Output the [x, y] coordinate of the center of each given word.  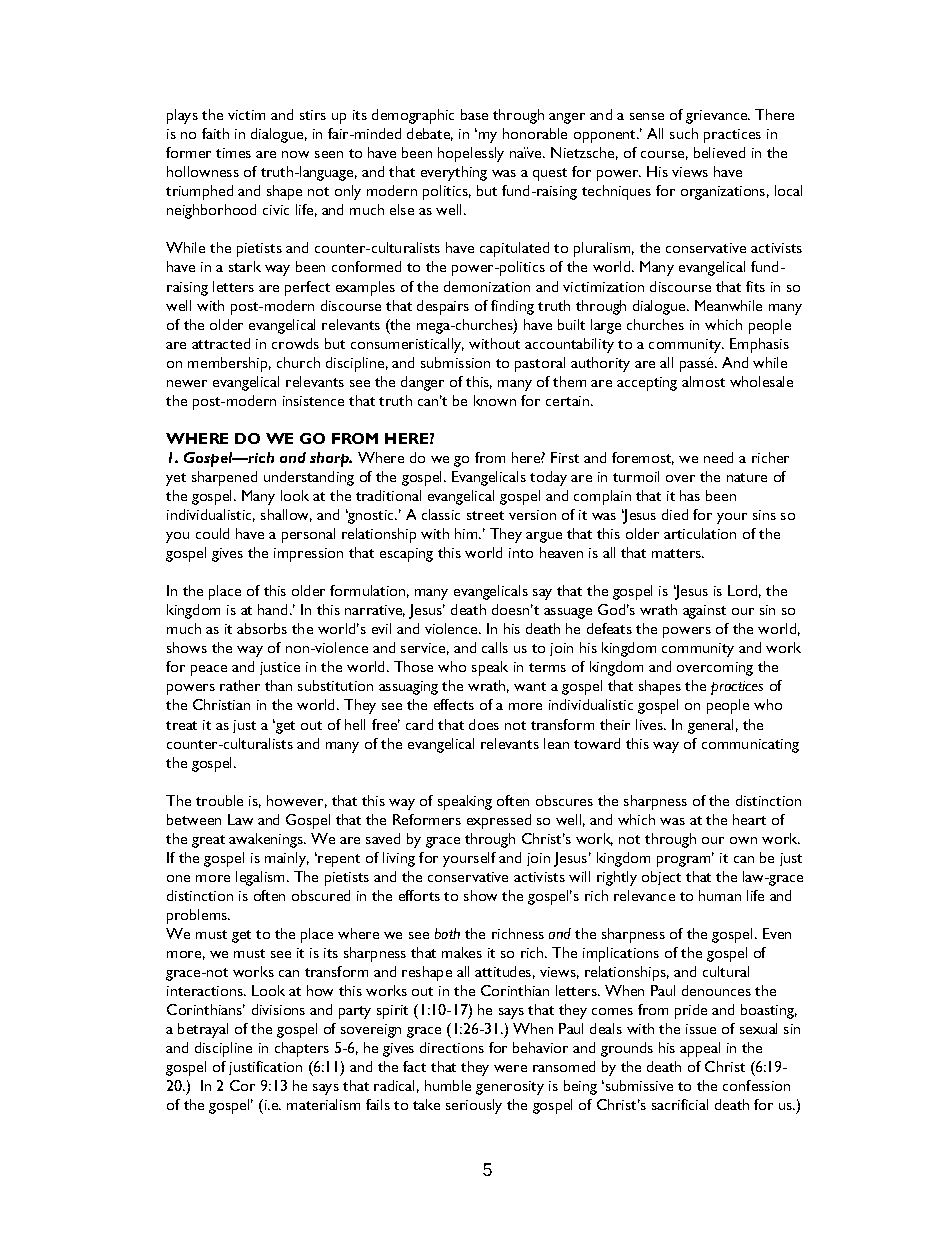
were [510, 1068]
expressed [499, 821]
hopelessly [471, 154]
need [718, 457]
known [495, 400]
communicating [750, 746]
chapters [302, 1049]
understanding [309, 478]
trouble [219, 800]
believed [719, 152]
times [233, 153]
